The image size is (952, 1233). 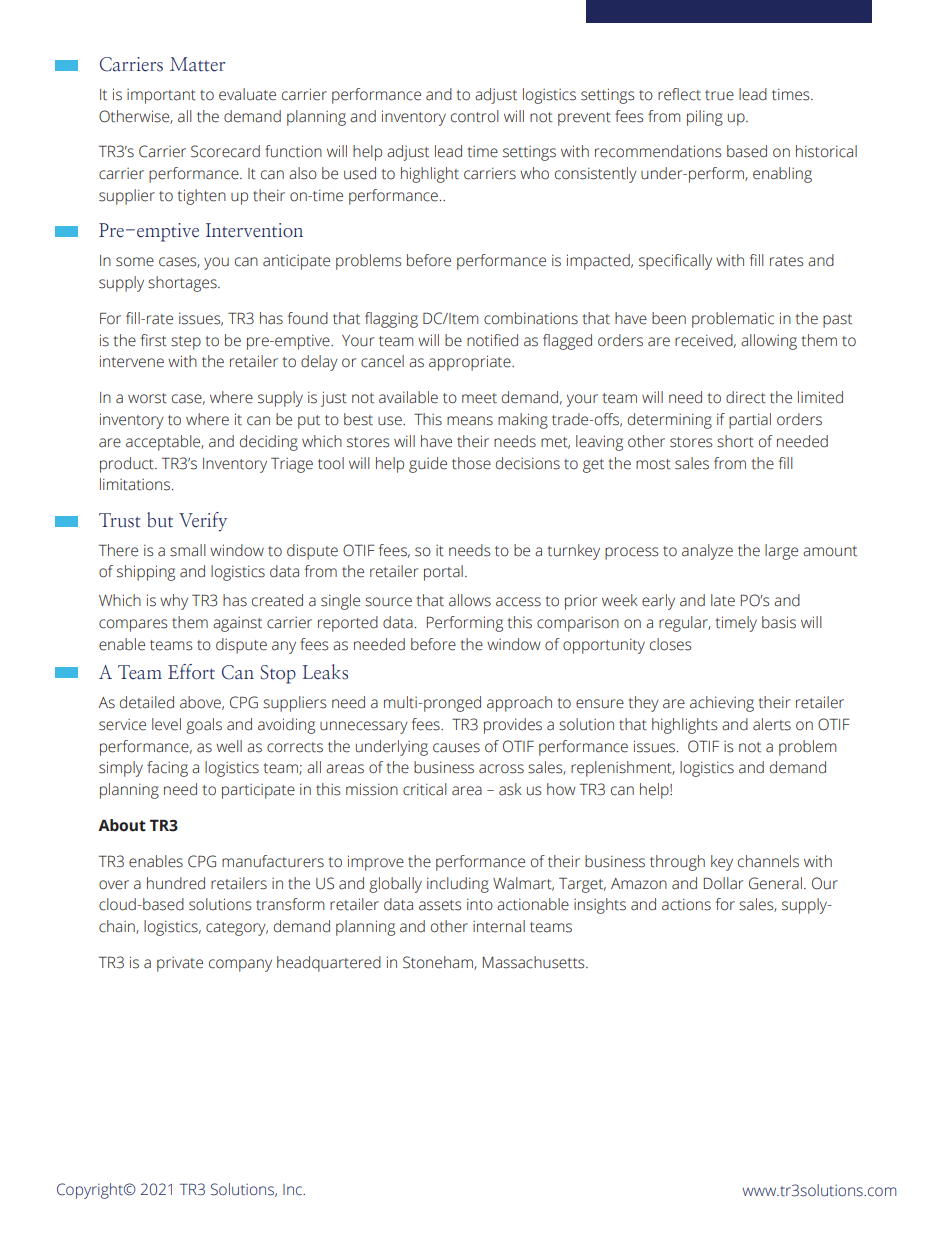 What do you see at coordinates (499, 926) in the screenshot?
I see `internal` at bounding box center [499, 926].
